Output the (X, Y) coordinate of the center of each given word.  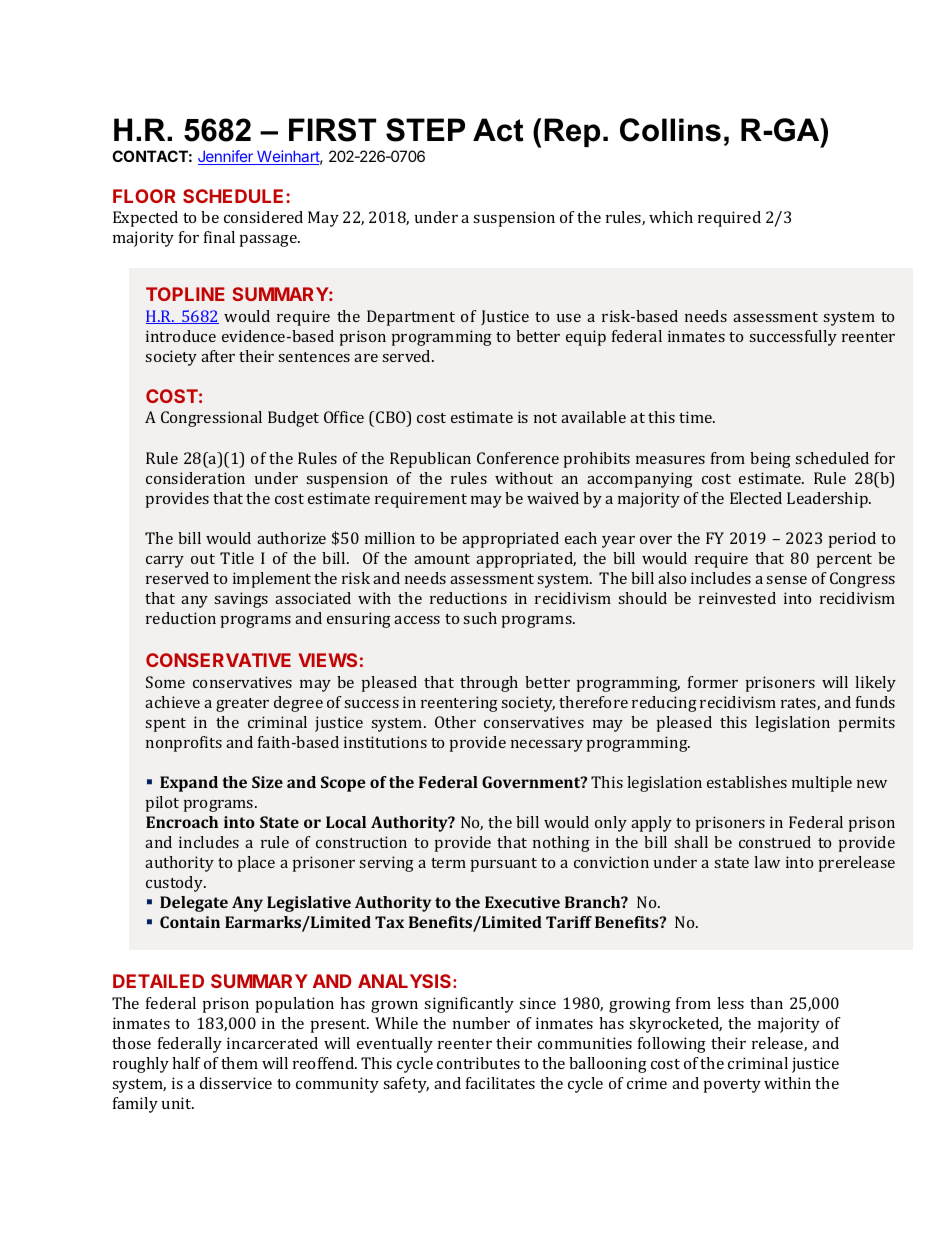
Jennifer (226, 157)
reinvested (737, 598)
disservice (236, 1083)
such (480, 618)
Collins (670, 130)
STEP (425, 130)
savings (241, 600)
